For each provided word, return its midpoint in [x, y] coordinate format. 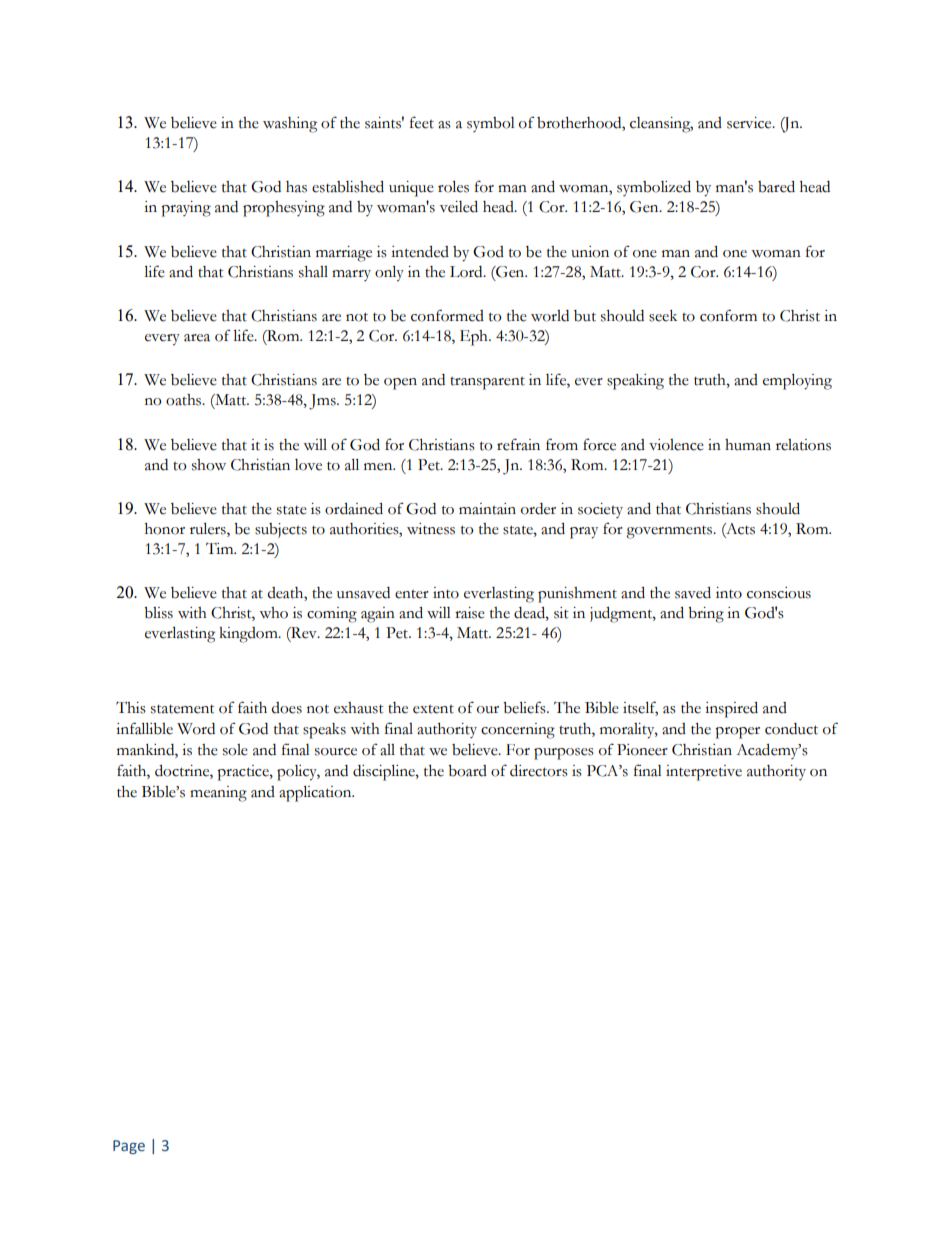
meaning [218, 794]
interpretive [704, 773]
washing [290, 125]
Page [129, 1147]
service [750, 123]
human [748, 445]
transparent [487, 383]
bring [706, 615]
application [316, 794]
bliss [158, 613]
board [467, 771]
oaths [185, 400]
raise [470, 613]
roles [453, 187]
